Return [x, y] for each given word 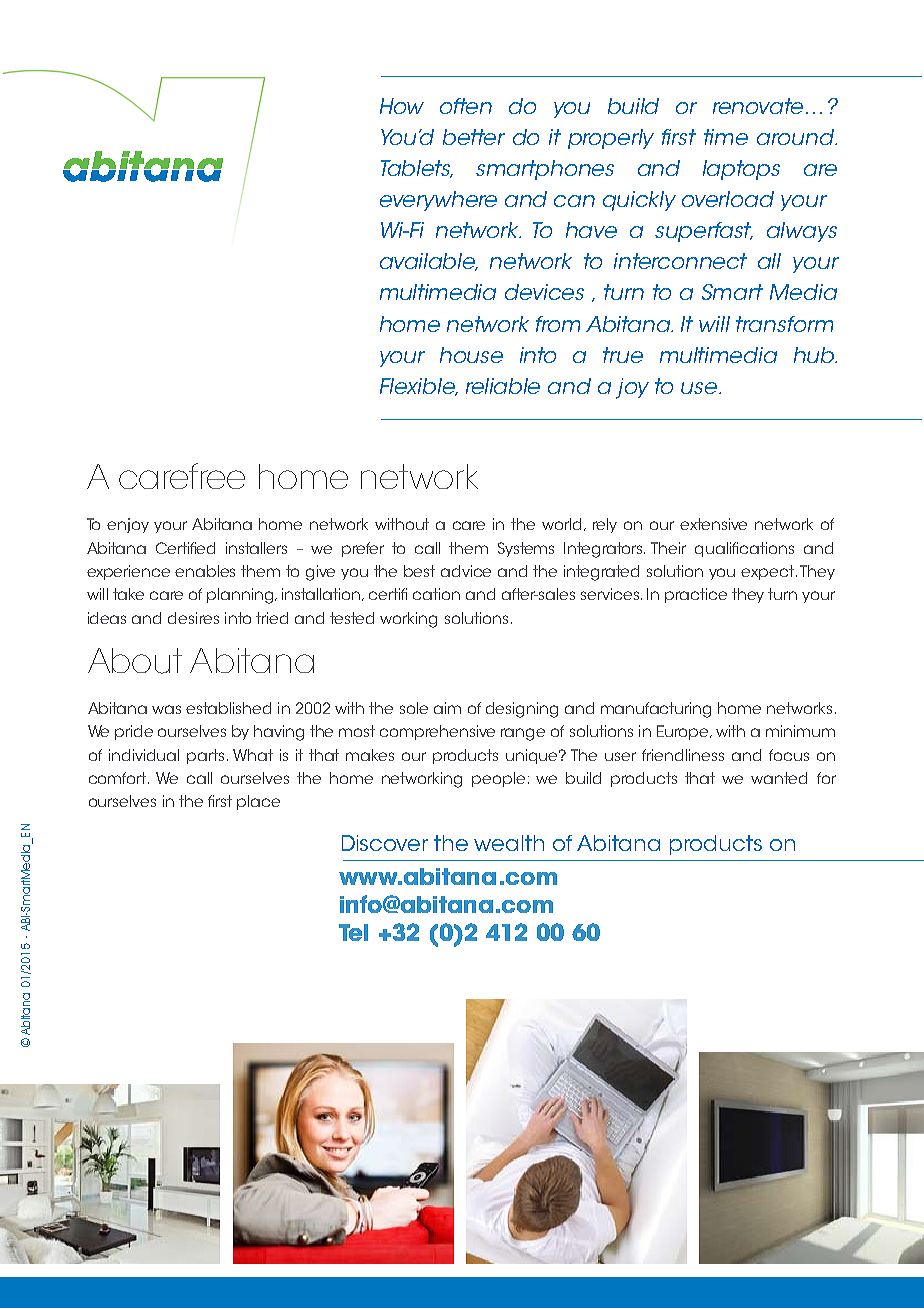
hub [815, 355]
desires [193, 618]
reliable [503, 386]
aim [447, 708]
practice [696, 595]
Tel [353, 932]
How [402, 106]
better [474, 137]
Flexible [419, 387]
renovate [758, 106]
